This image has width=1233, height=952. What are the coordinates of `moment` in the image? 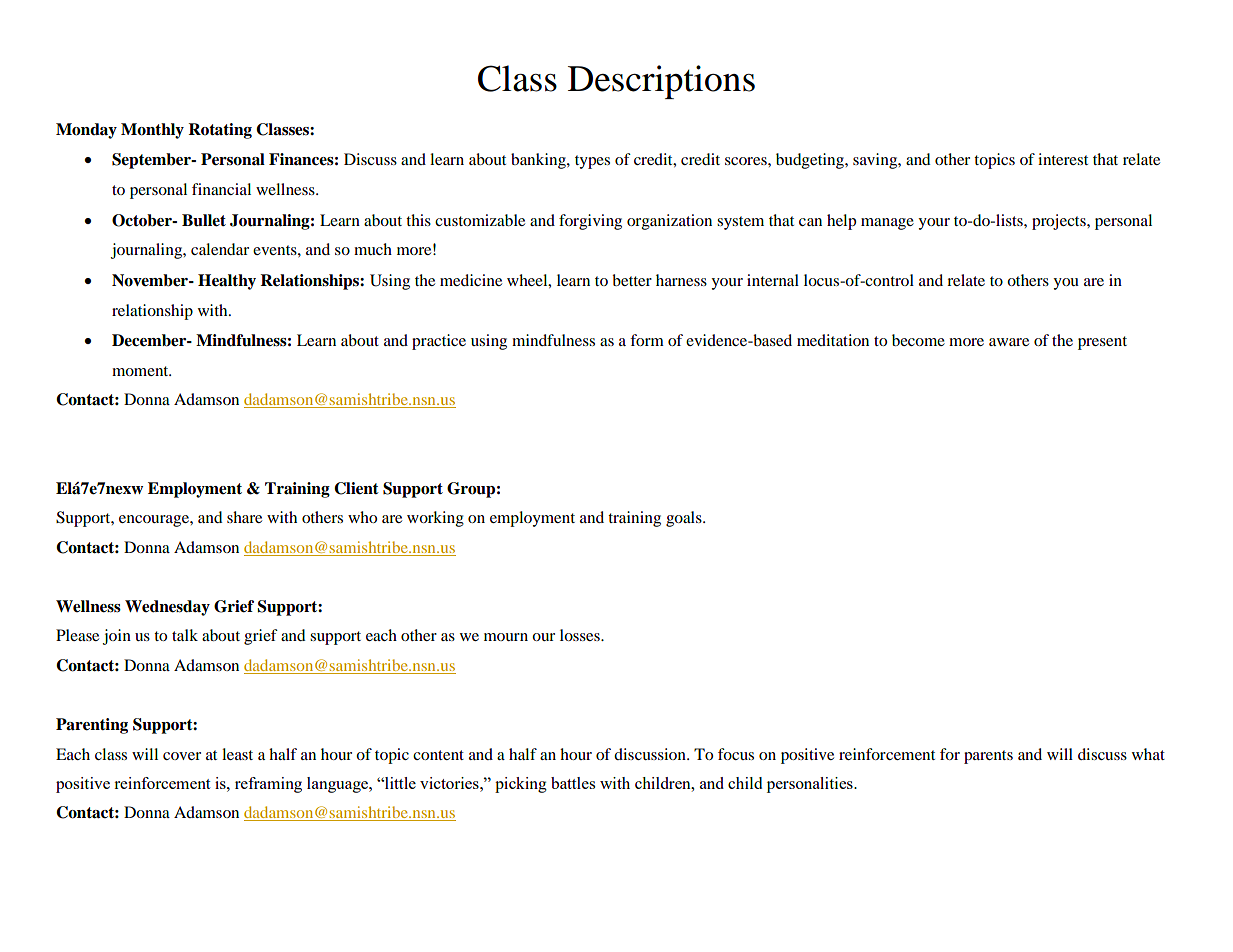 It's located at (141, 371).
